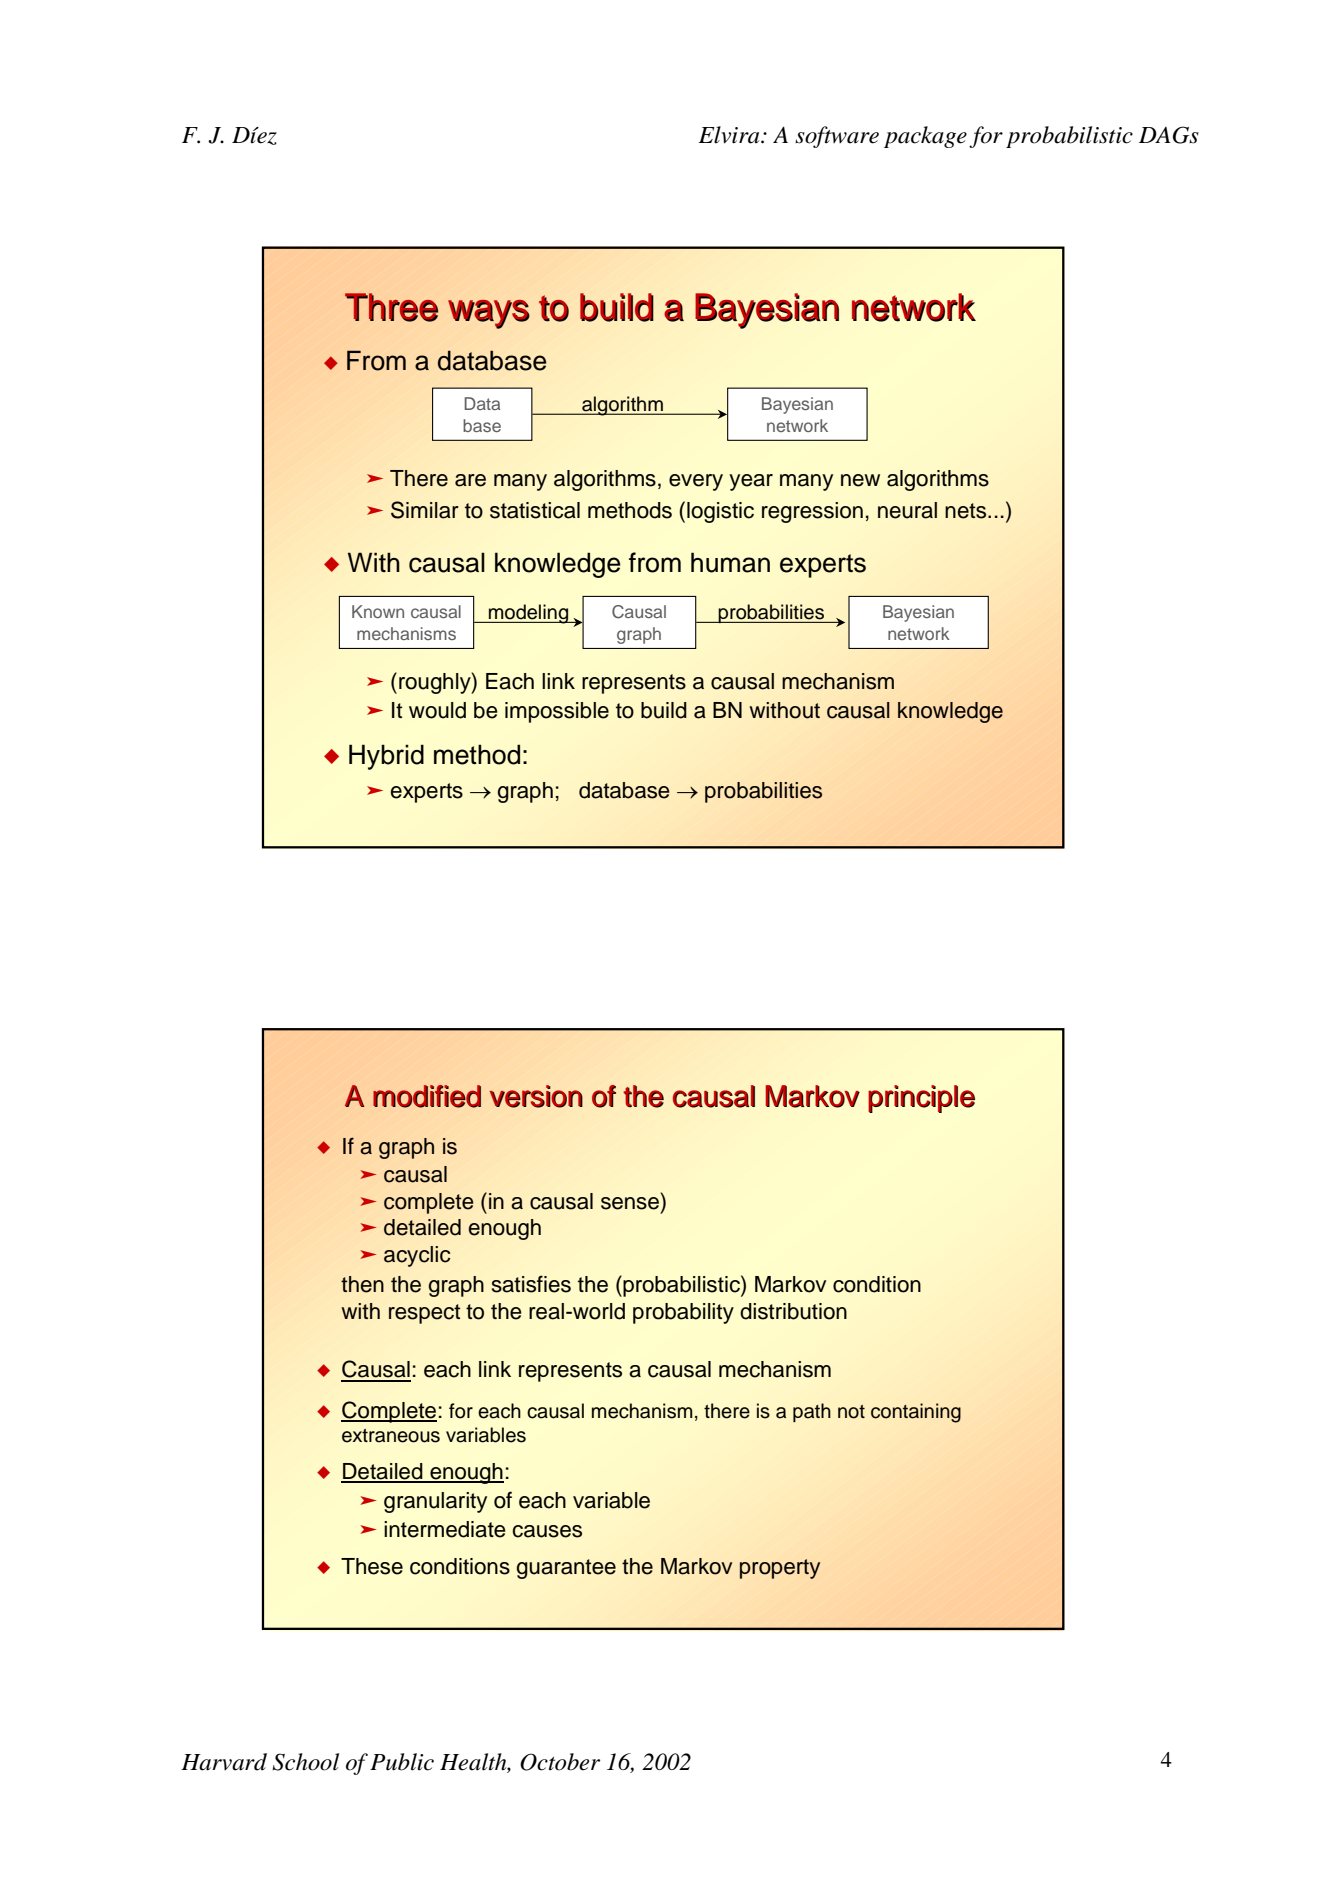 This image has width=1327, height=1877. Describe the element at coordinates (386, 757) in the image. I see `Hybrid` at that location.
